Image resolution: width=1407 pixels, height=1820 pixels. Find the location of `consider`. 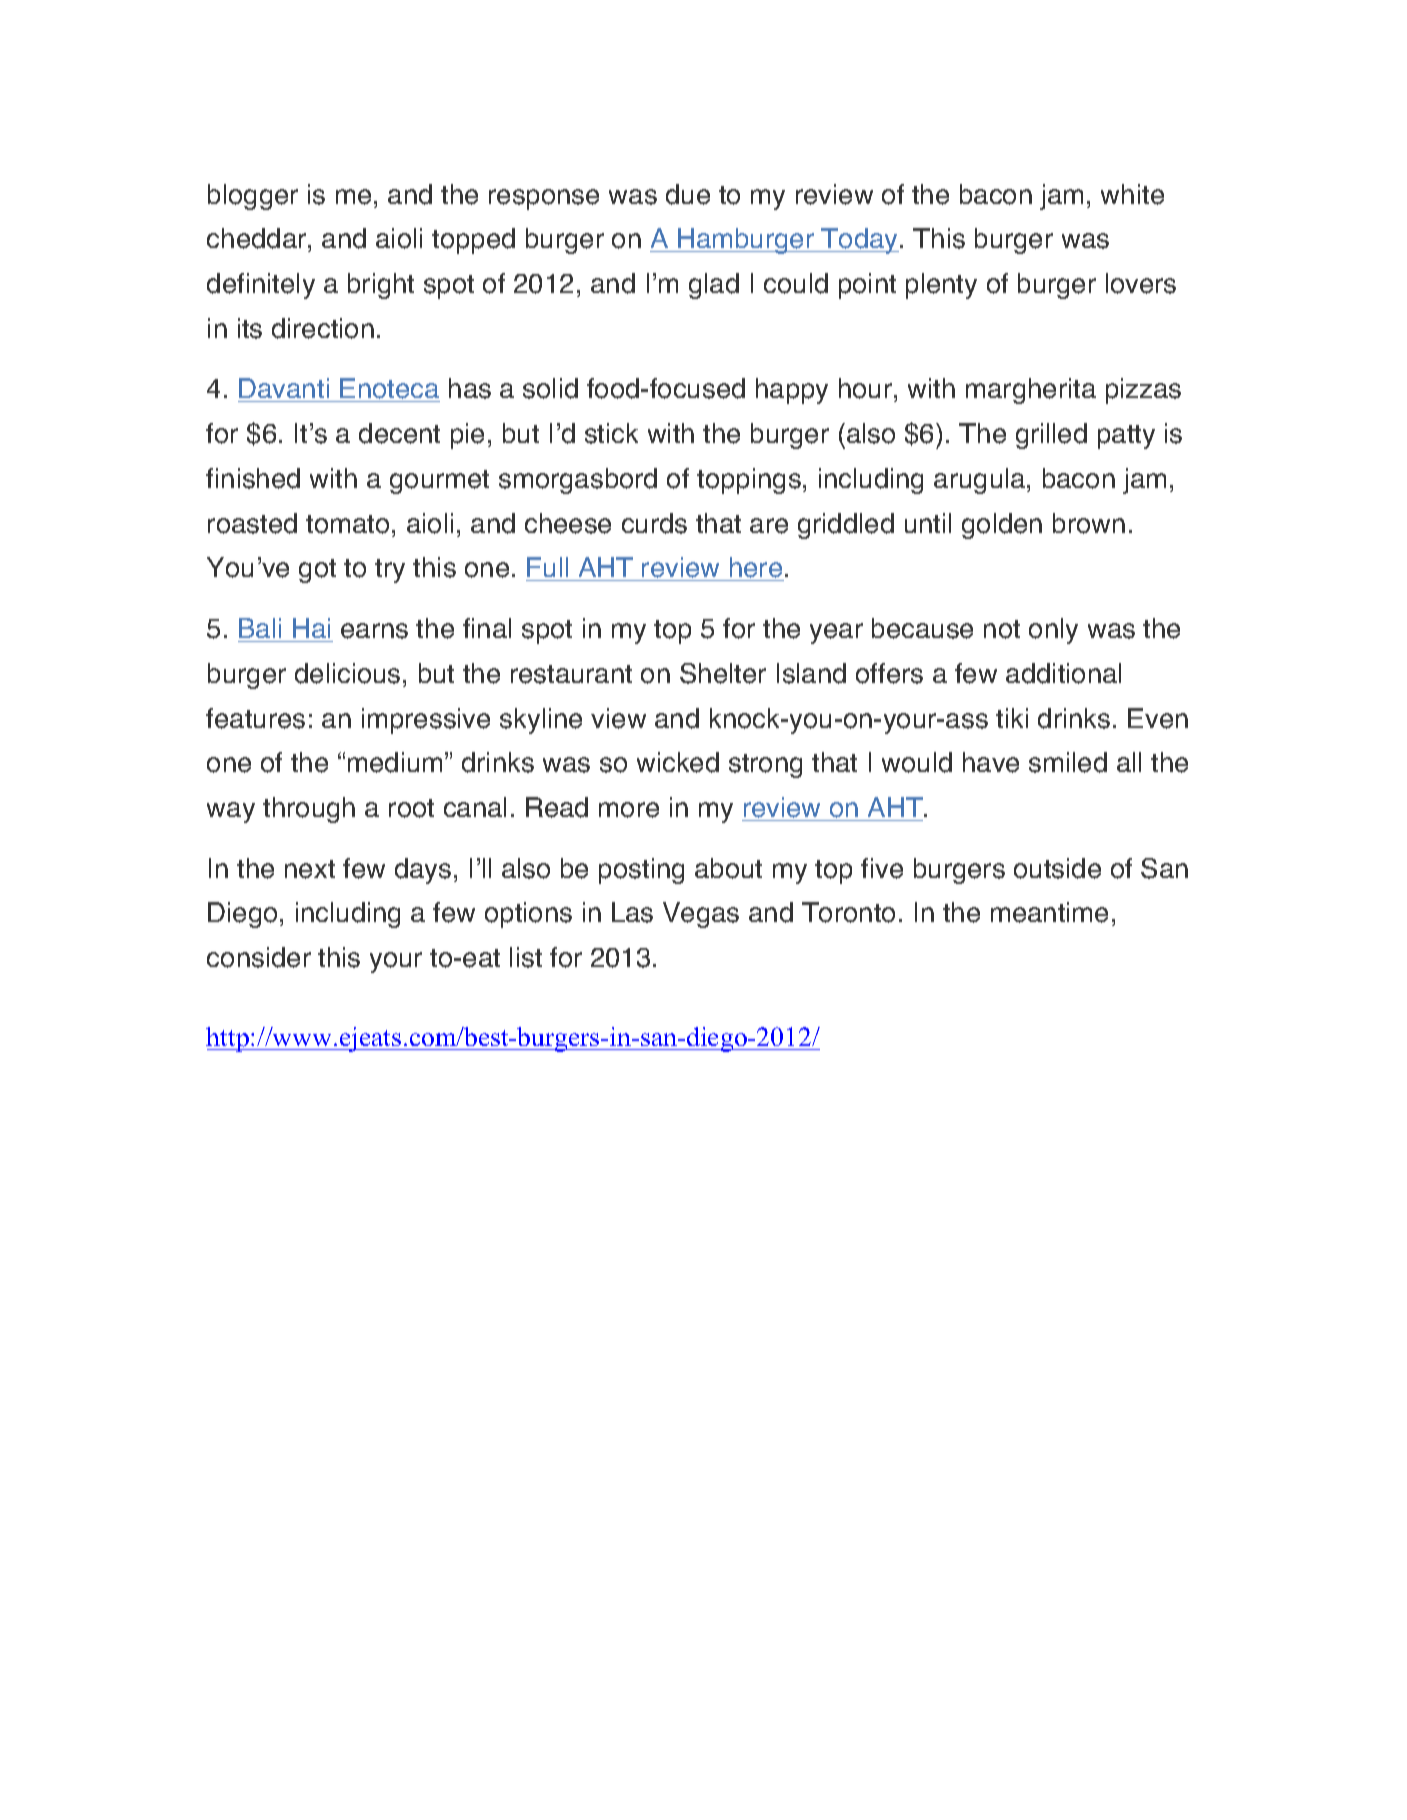

consider is located at coordinates (259, 957).
